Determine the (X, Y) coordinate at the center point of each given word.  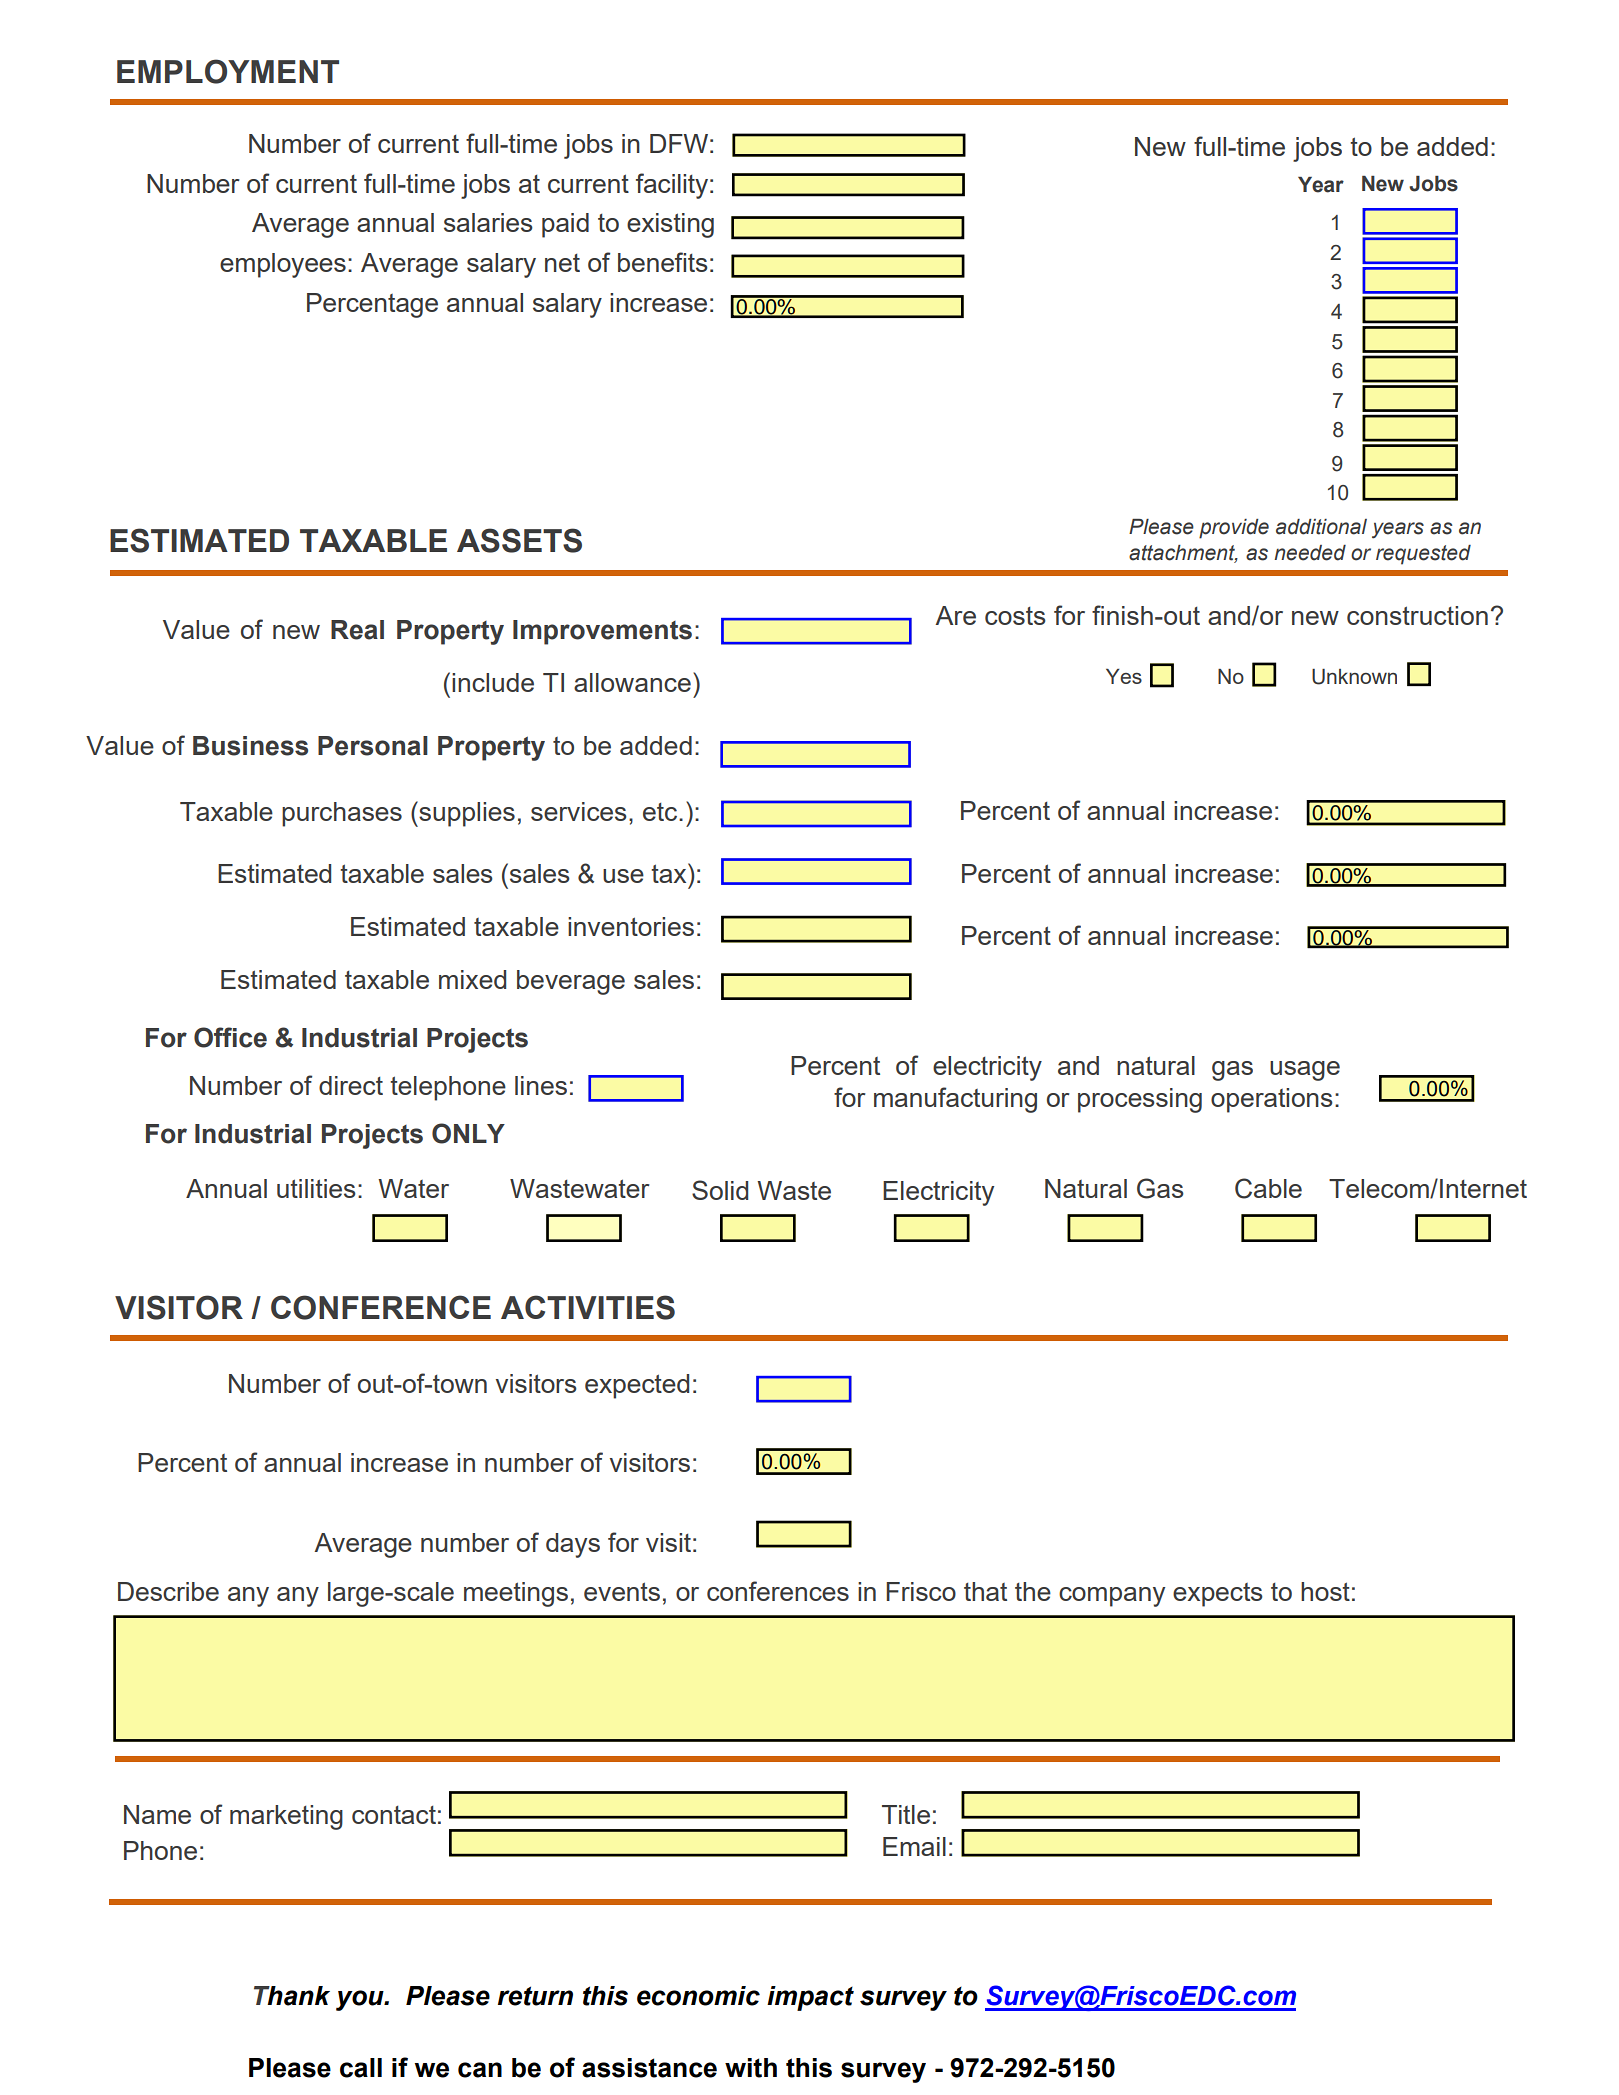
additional (1321, 527)
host (1325, 1591)
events (622, 1591)
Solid (720, 1190)
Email (914, 1846)
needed (1310, 553)
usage (1305, 1071)
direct (351, 1085)
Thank (292, 1996)
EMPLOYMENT (228, 71)
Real (357, 630)
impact (810, 1998)
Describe (168, 1591)
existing (670, 225)
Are (955, 615)
